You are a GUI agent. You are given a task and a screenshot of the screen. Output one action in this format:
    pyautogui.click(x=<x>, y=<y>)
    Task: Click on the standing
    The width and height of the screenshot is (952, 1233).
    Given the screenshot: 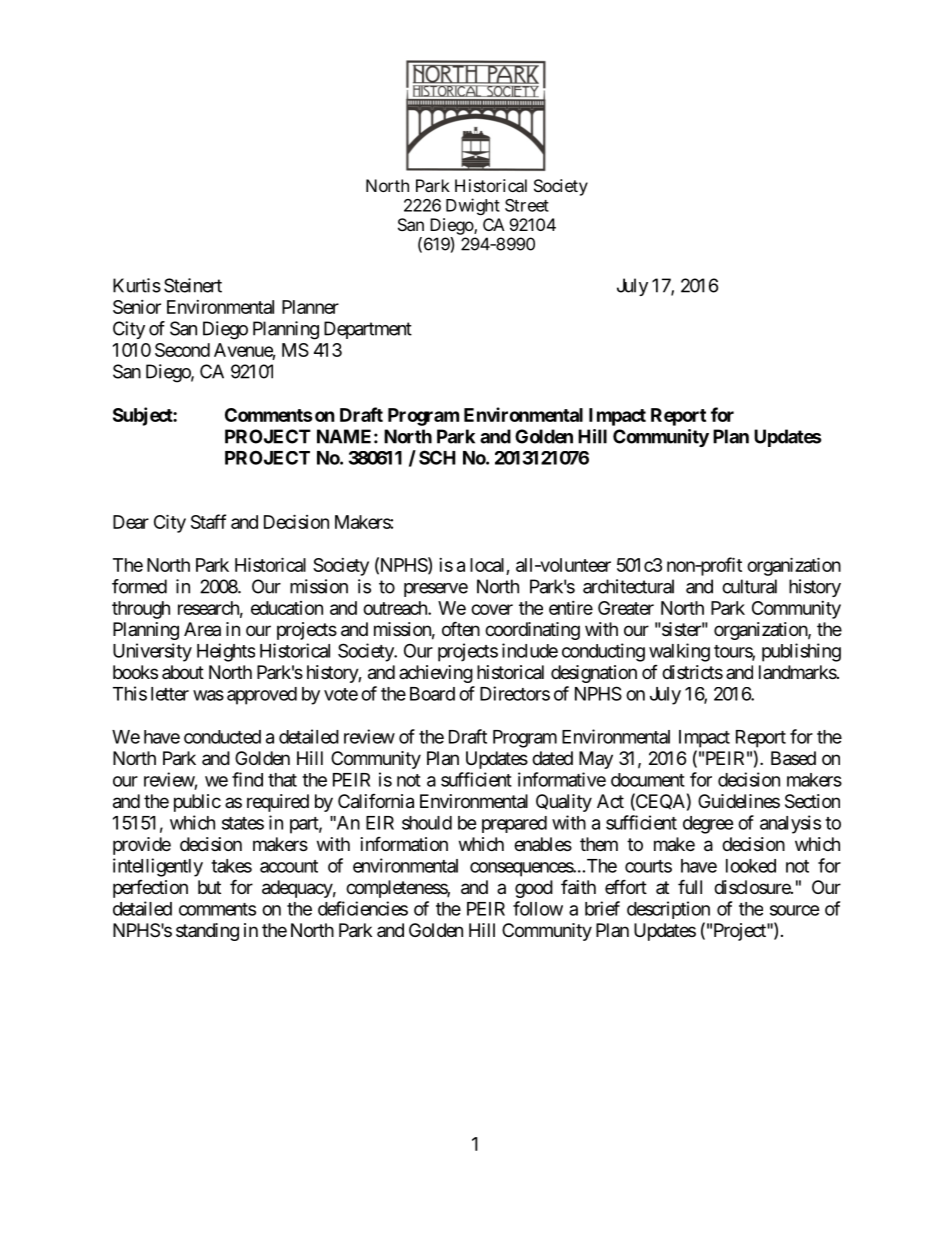 What is the action you would take?
    pyautogui.click(x=207, y=932)
